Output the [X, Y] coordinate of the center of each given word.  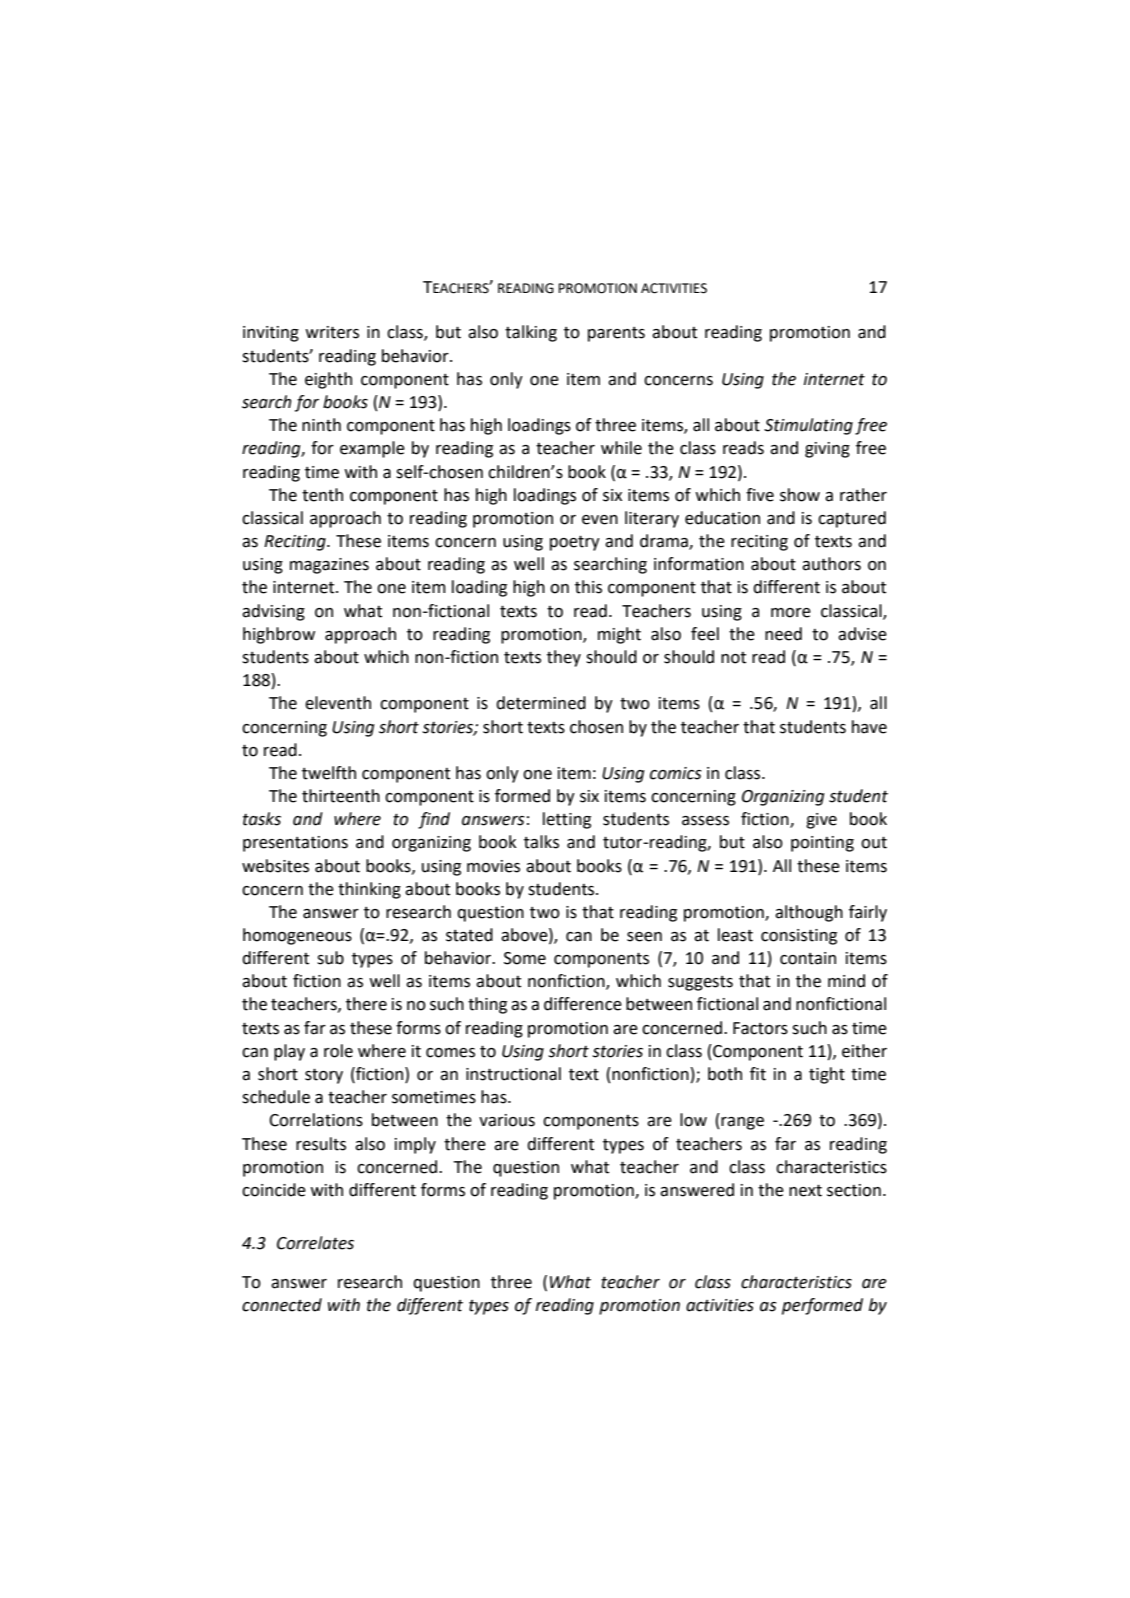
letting [567, 820]
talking [531, 333]
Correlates [315, 1243]
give [821, 821]
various [507, 1120]
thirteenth [341, 796]
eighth [328, 380]
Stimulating [808, 426]
